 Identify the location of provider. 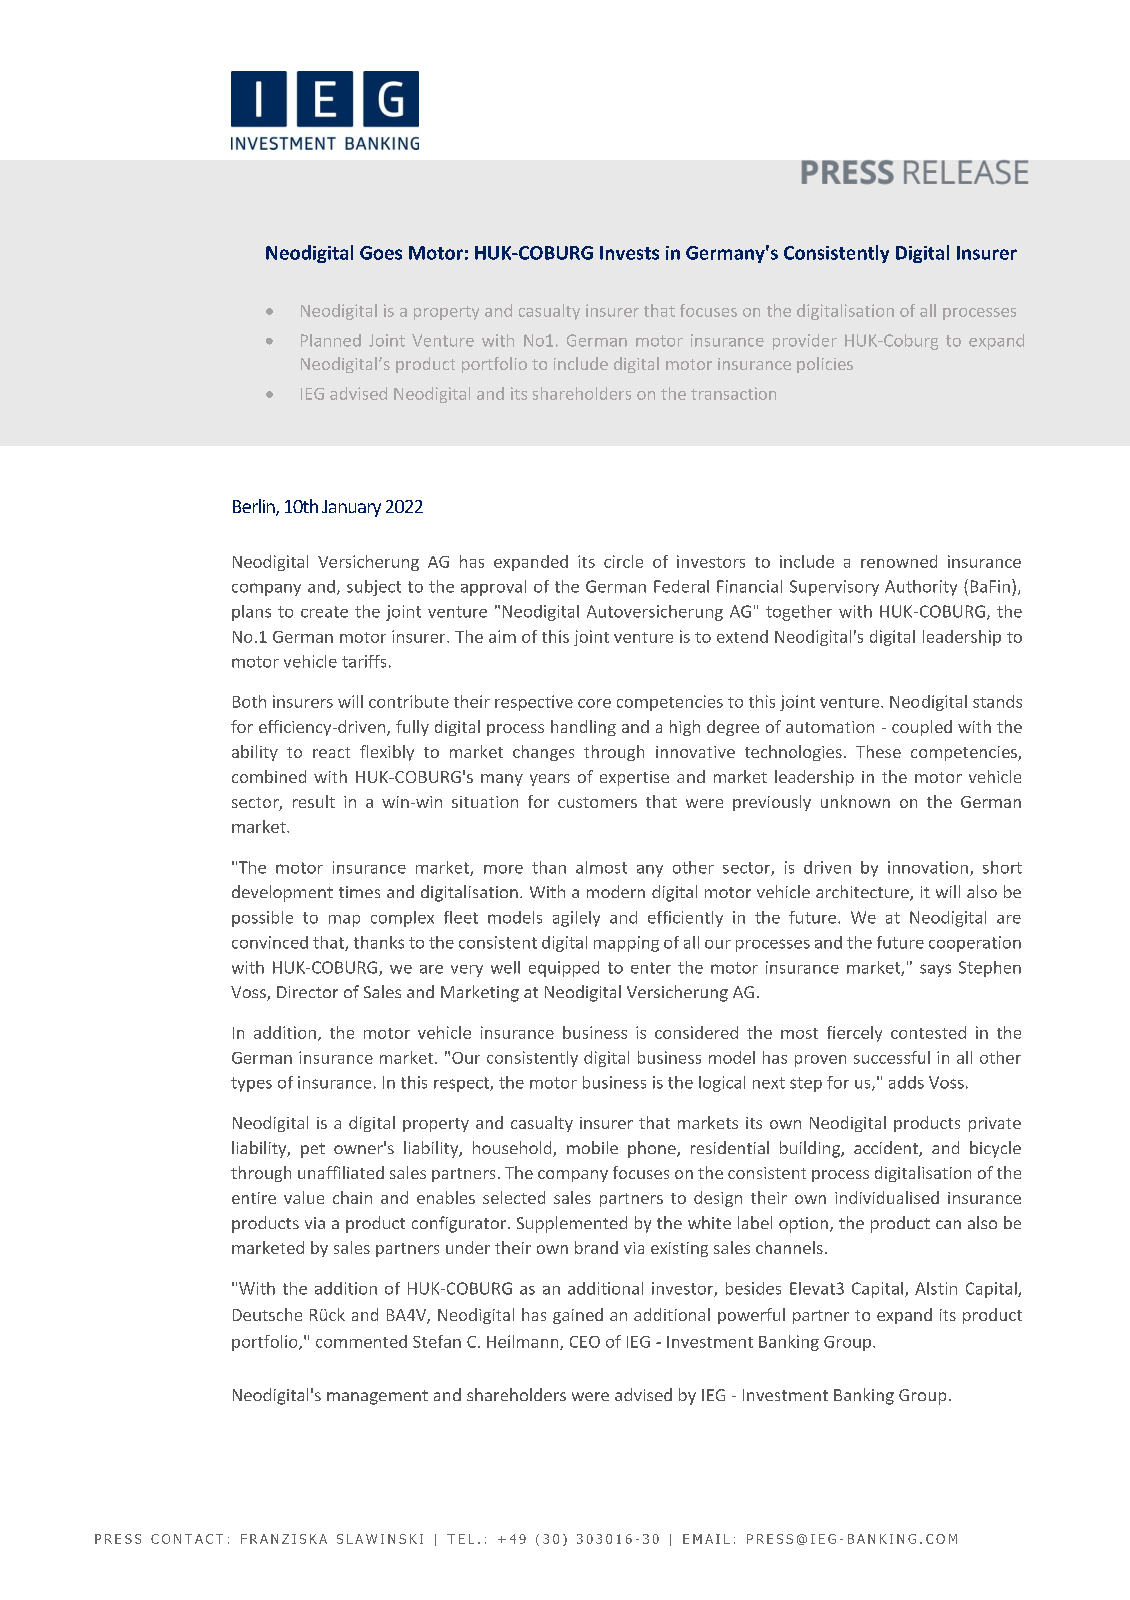
(805, 342).
